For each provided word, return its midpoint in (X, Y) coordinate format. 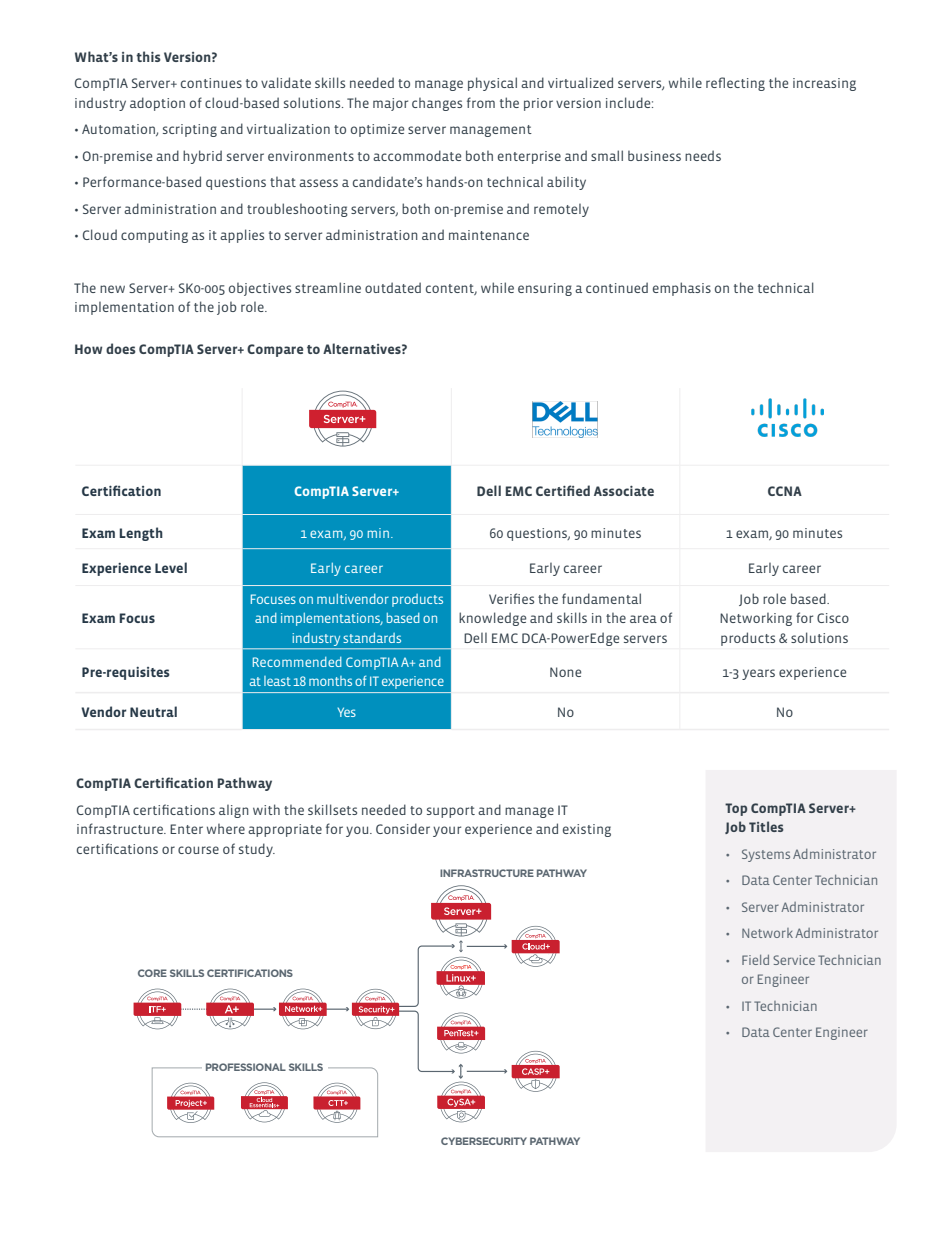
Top (736, 809)
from (481, 102)
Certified (563, 490)
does (121, 348)
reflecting (735, 84)
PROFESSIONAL (246, 1067)
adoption (157, 104)
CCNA (785, 491)
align (234, 811)
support (451, 812)
